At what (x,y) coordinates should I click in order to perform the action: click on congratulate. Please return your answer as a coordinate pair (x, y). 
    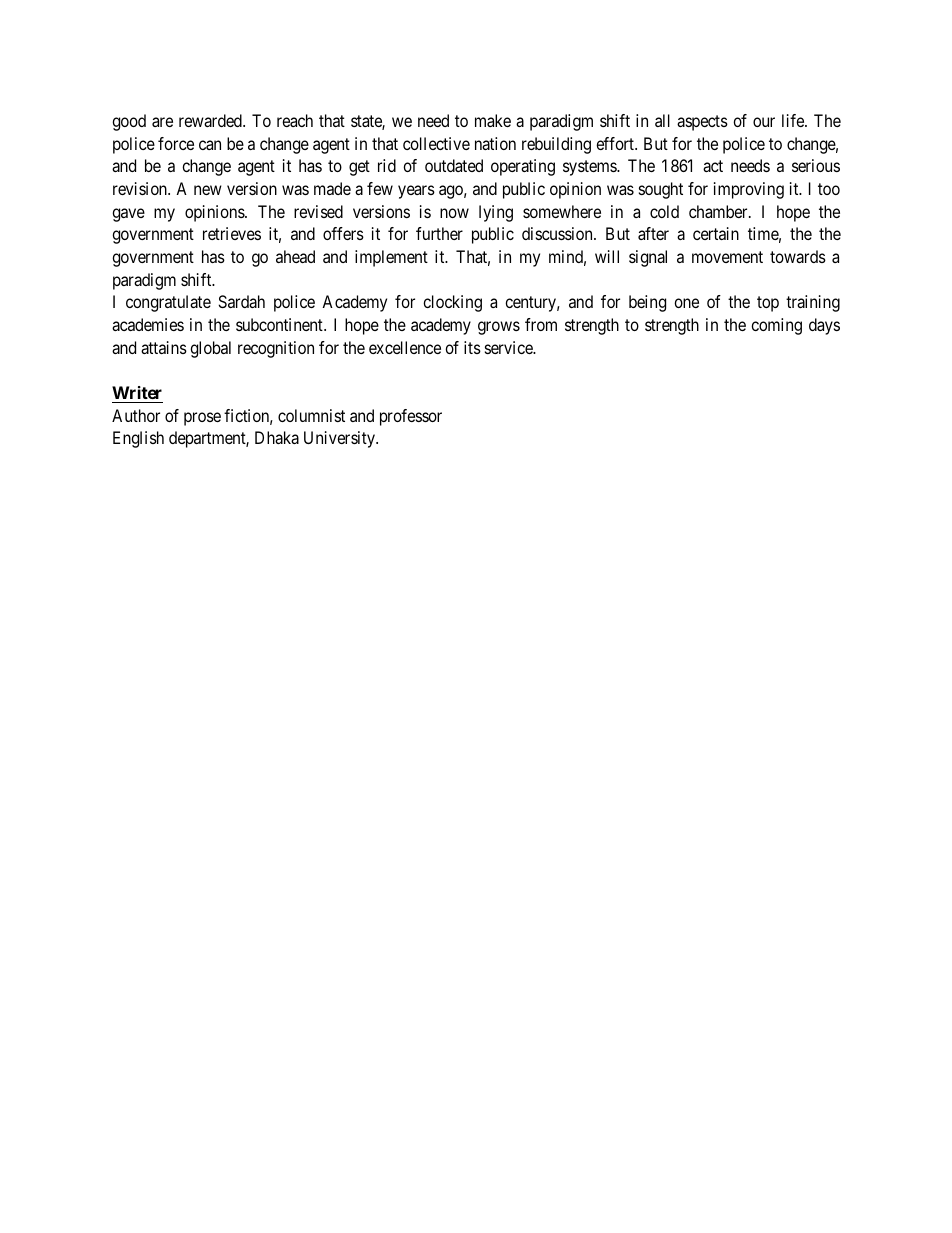
    Looking at the image, I should click on (168, 303).
